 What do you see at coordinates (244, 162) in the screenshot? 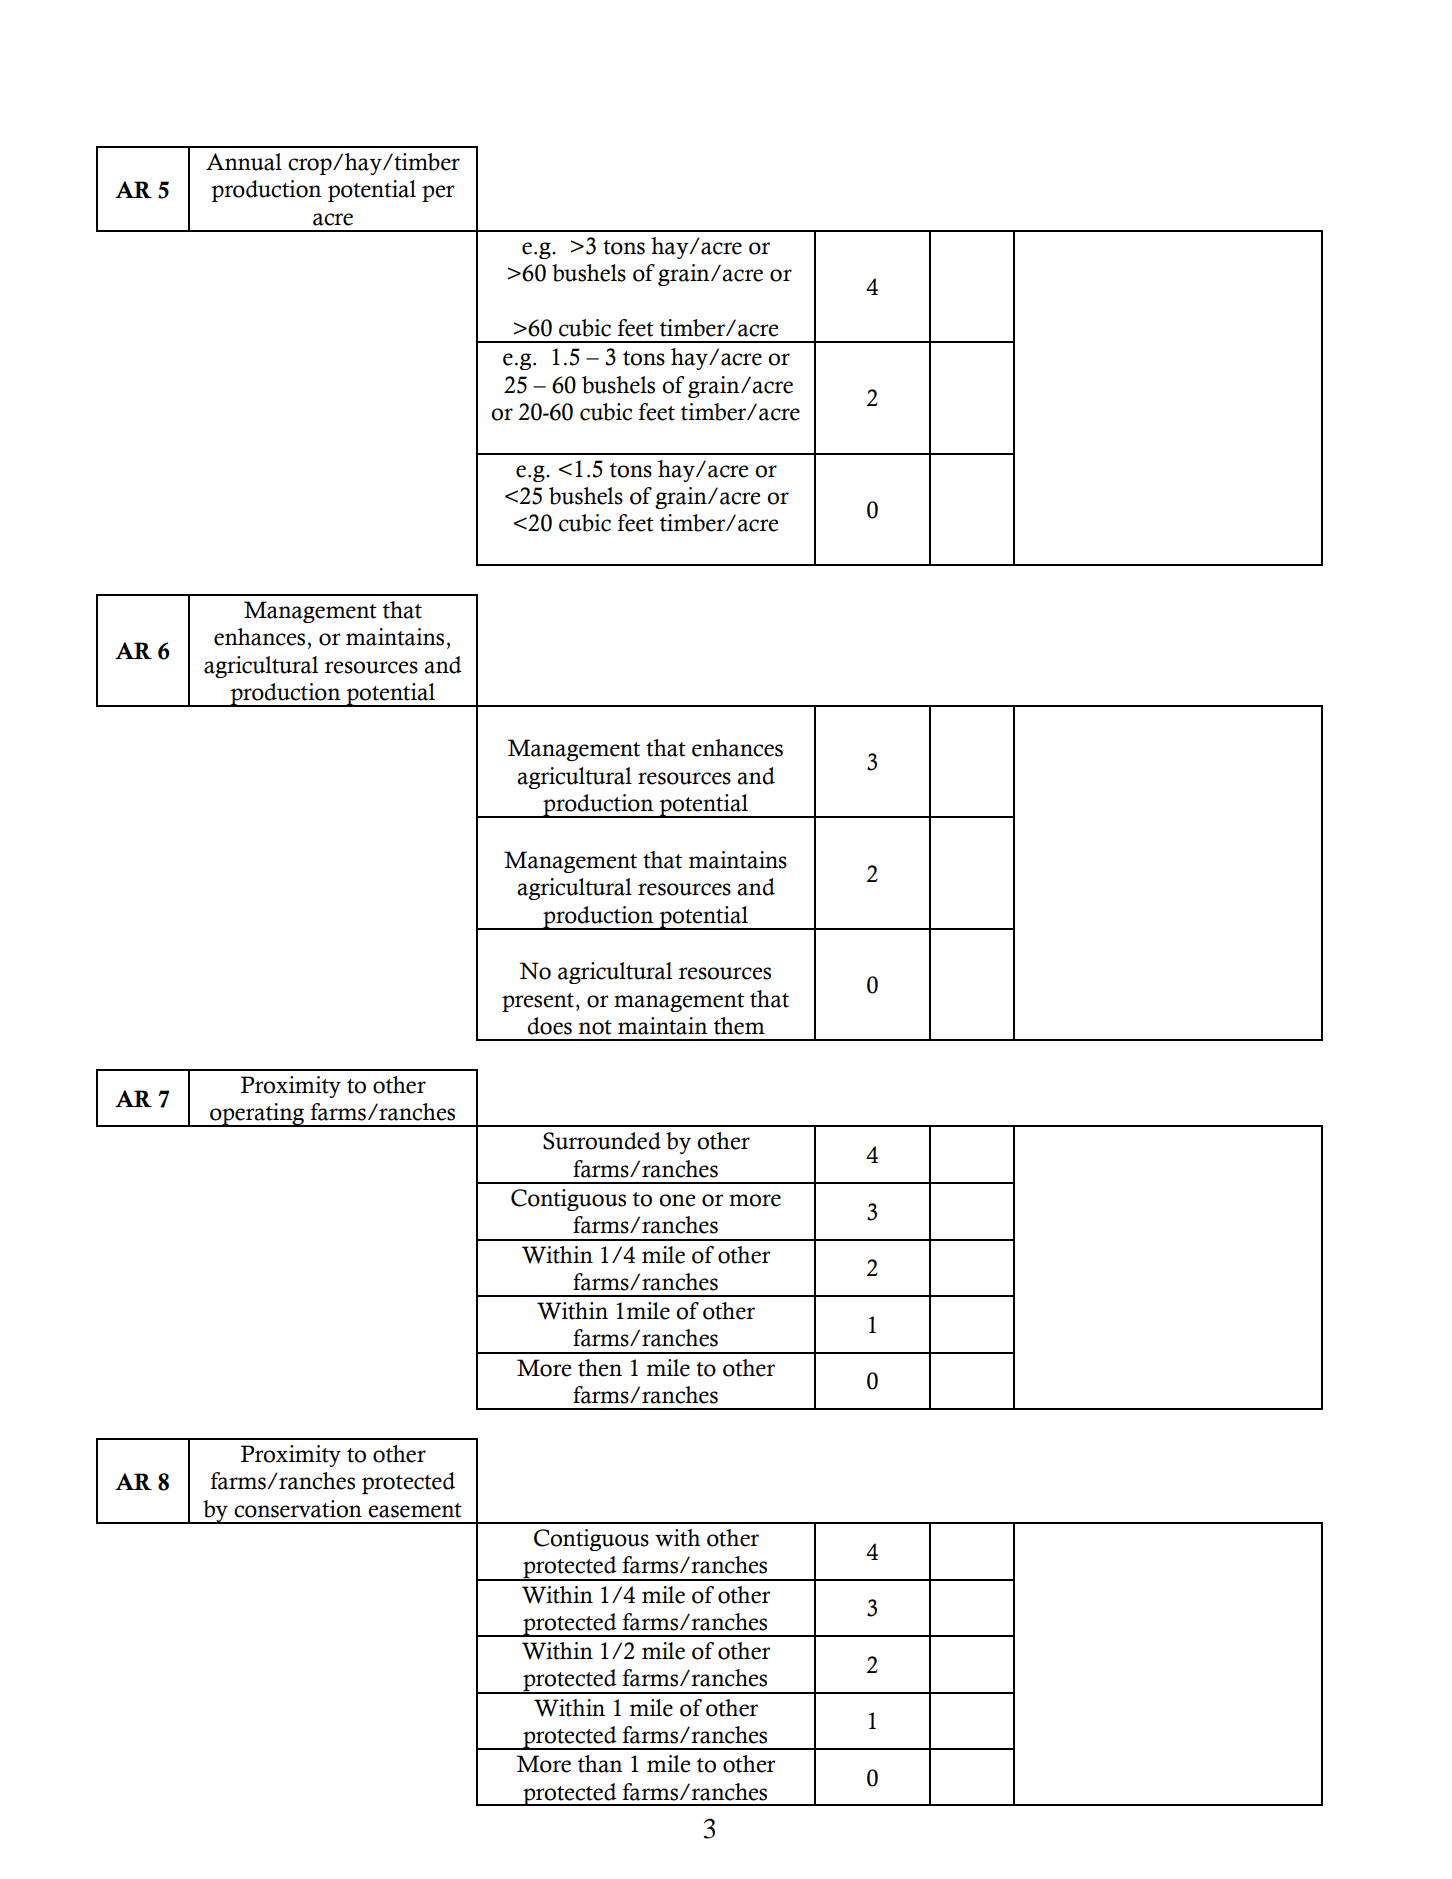
I see `Annual` at bounding box center [244, 162].
